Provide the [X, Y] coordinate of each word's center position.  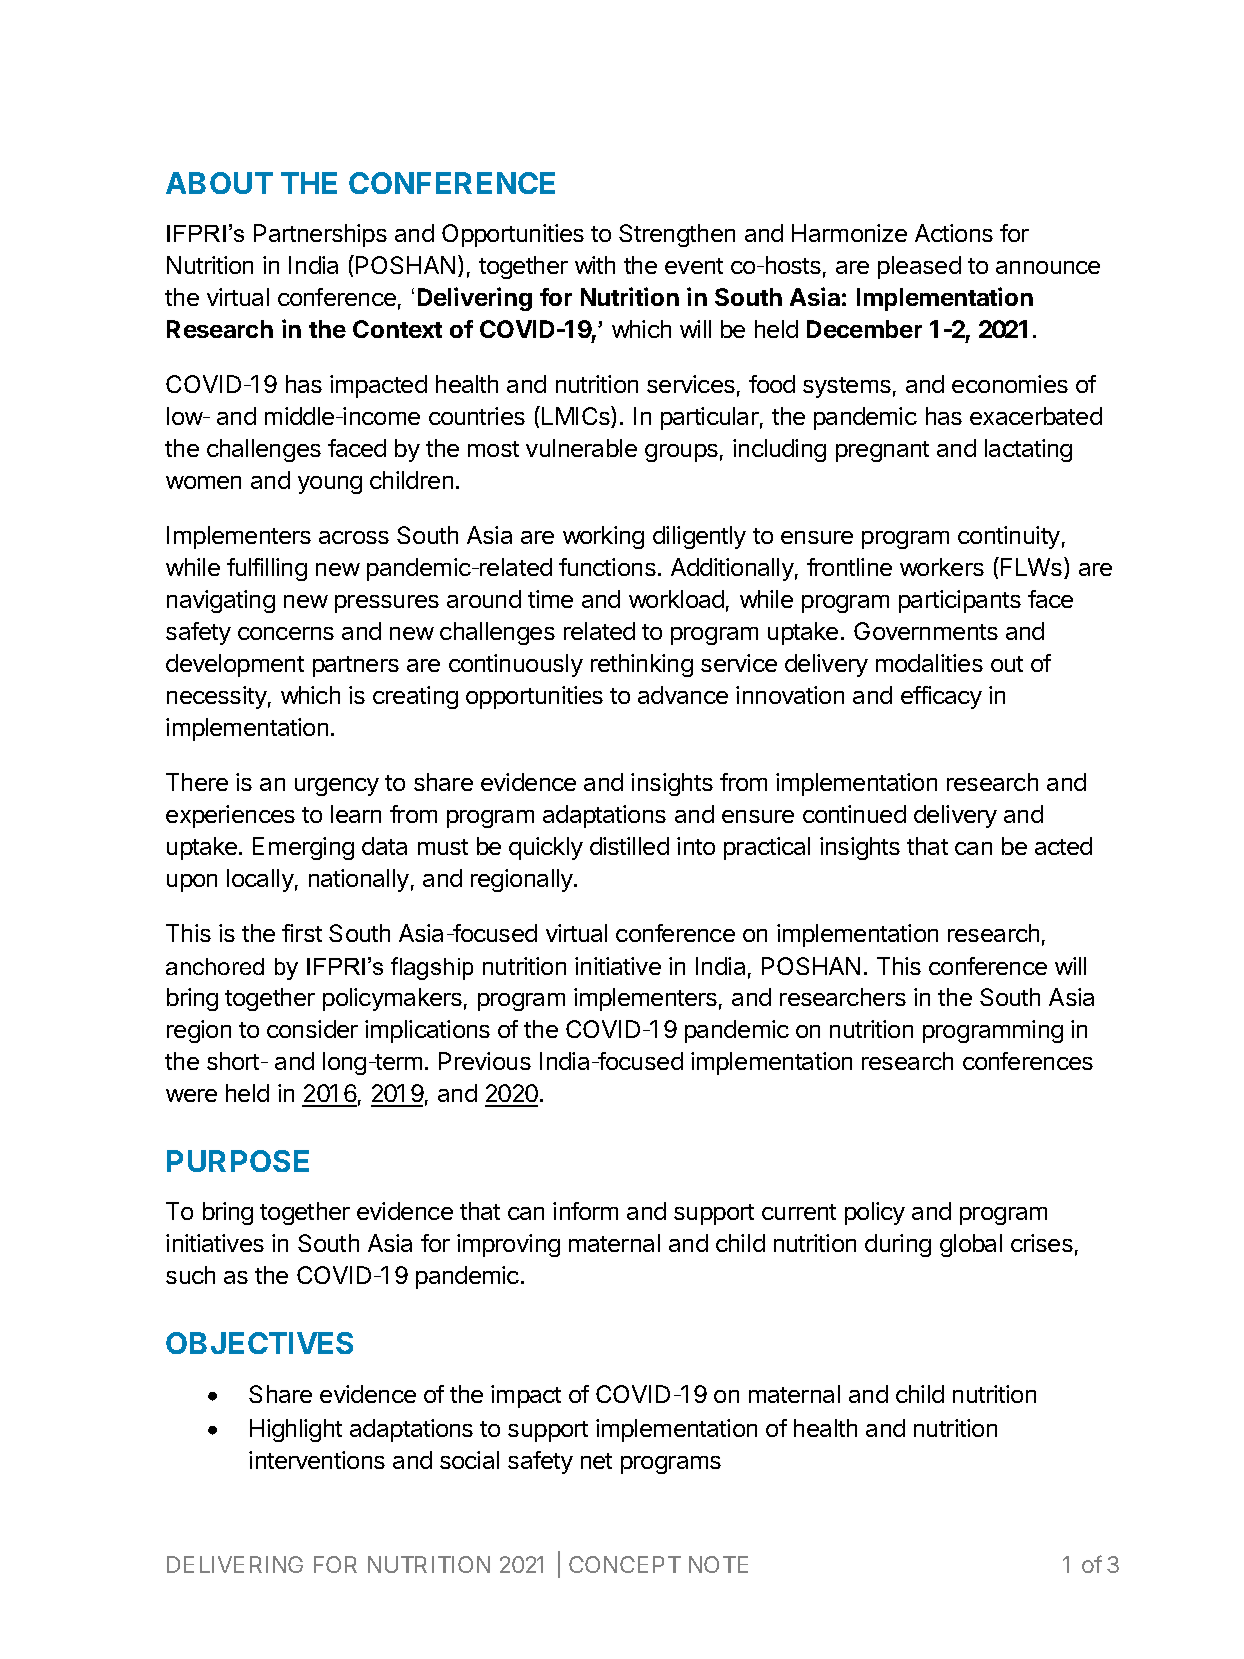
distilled [629, 846]
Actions [954, 233]
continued [854, 814]
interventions [317, 1460]
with [595, 265]
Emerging [303, 848]
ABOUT [219, 183]
